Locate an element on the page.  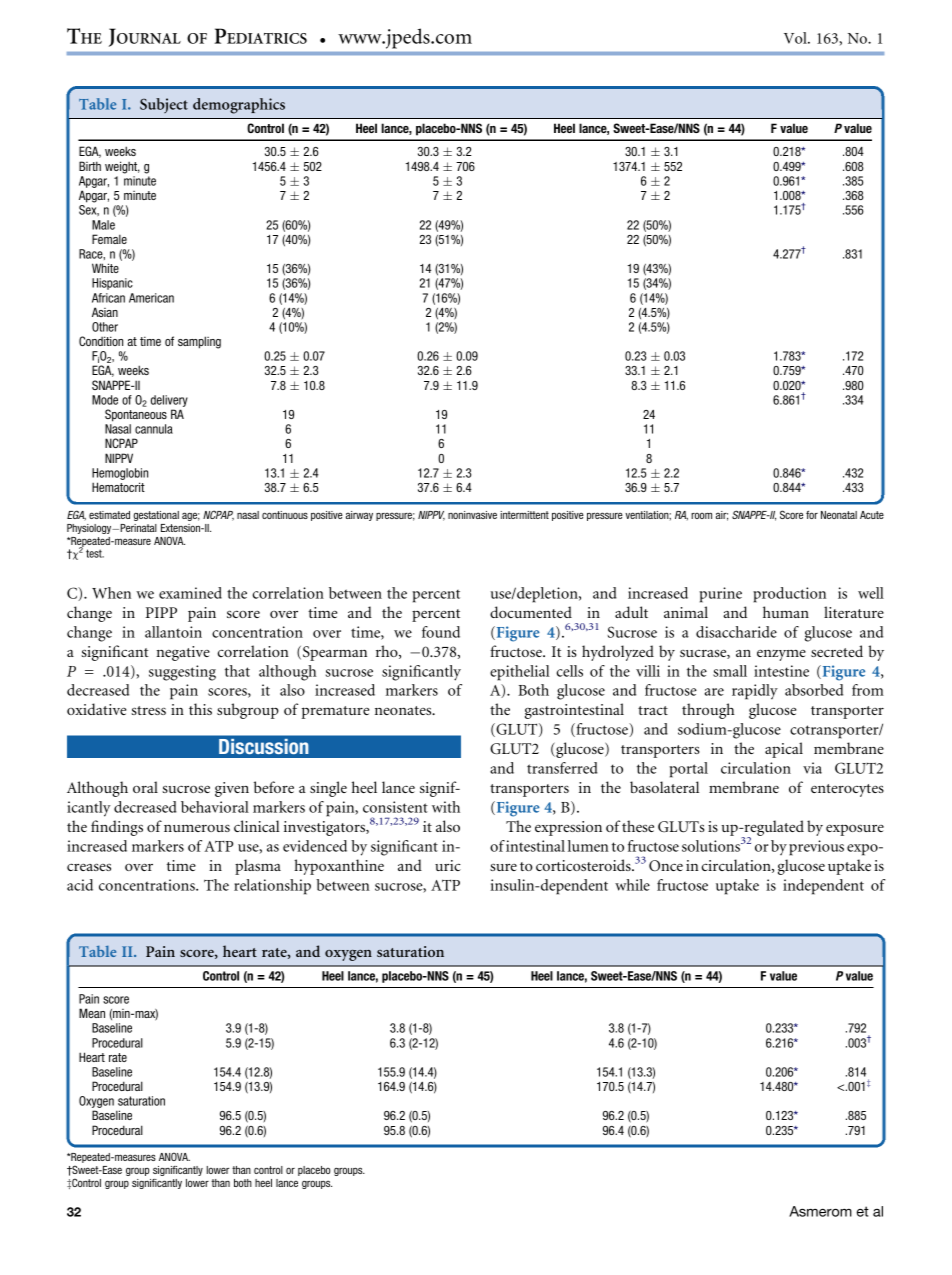
Vol is located at coordinates (796, 38).
